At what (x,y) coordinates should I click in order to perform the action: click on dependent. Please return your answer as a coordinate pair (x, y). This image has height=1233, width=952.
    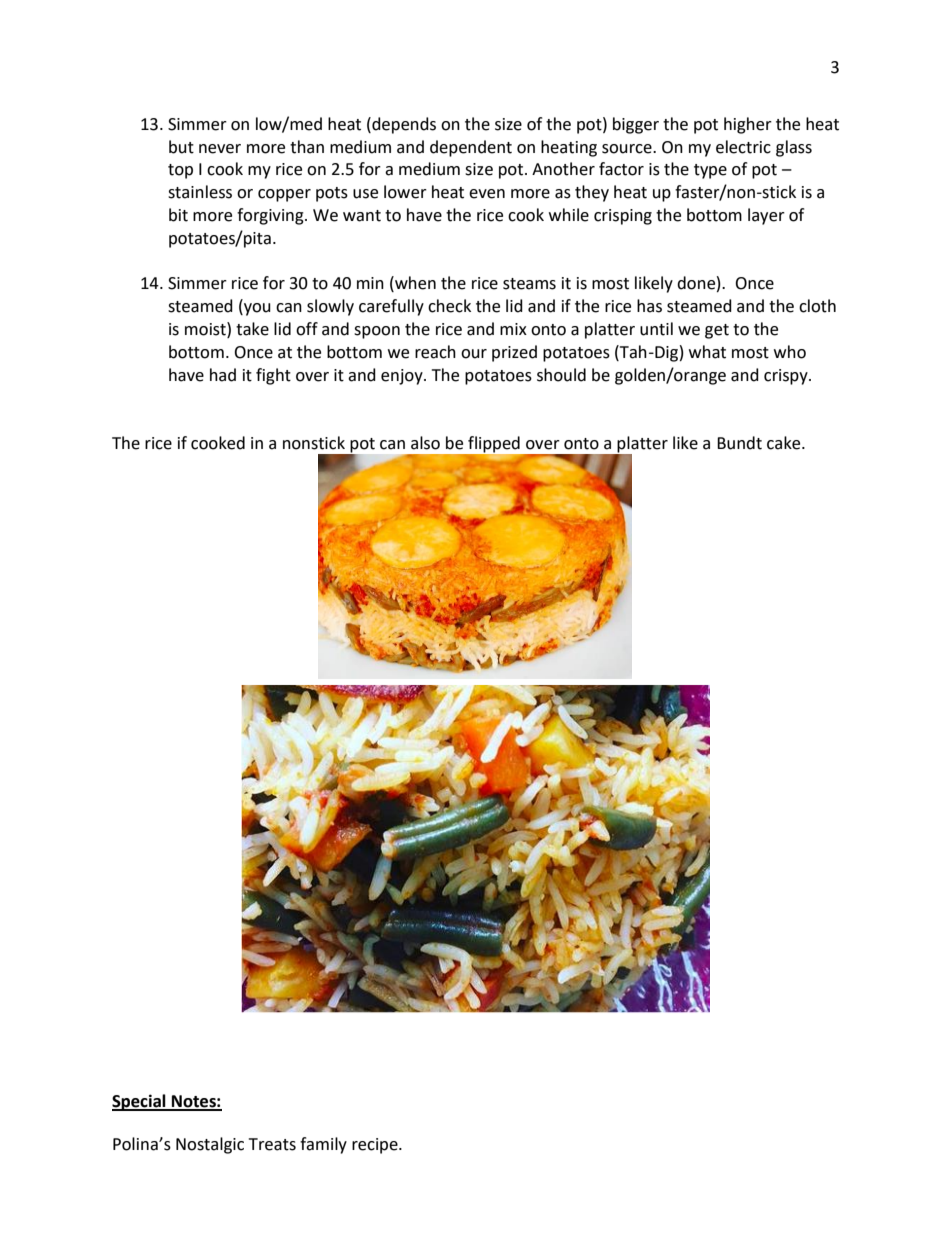
    Looking at the image, I should click on (471, 148).
